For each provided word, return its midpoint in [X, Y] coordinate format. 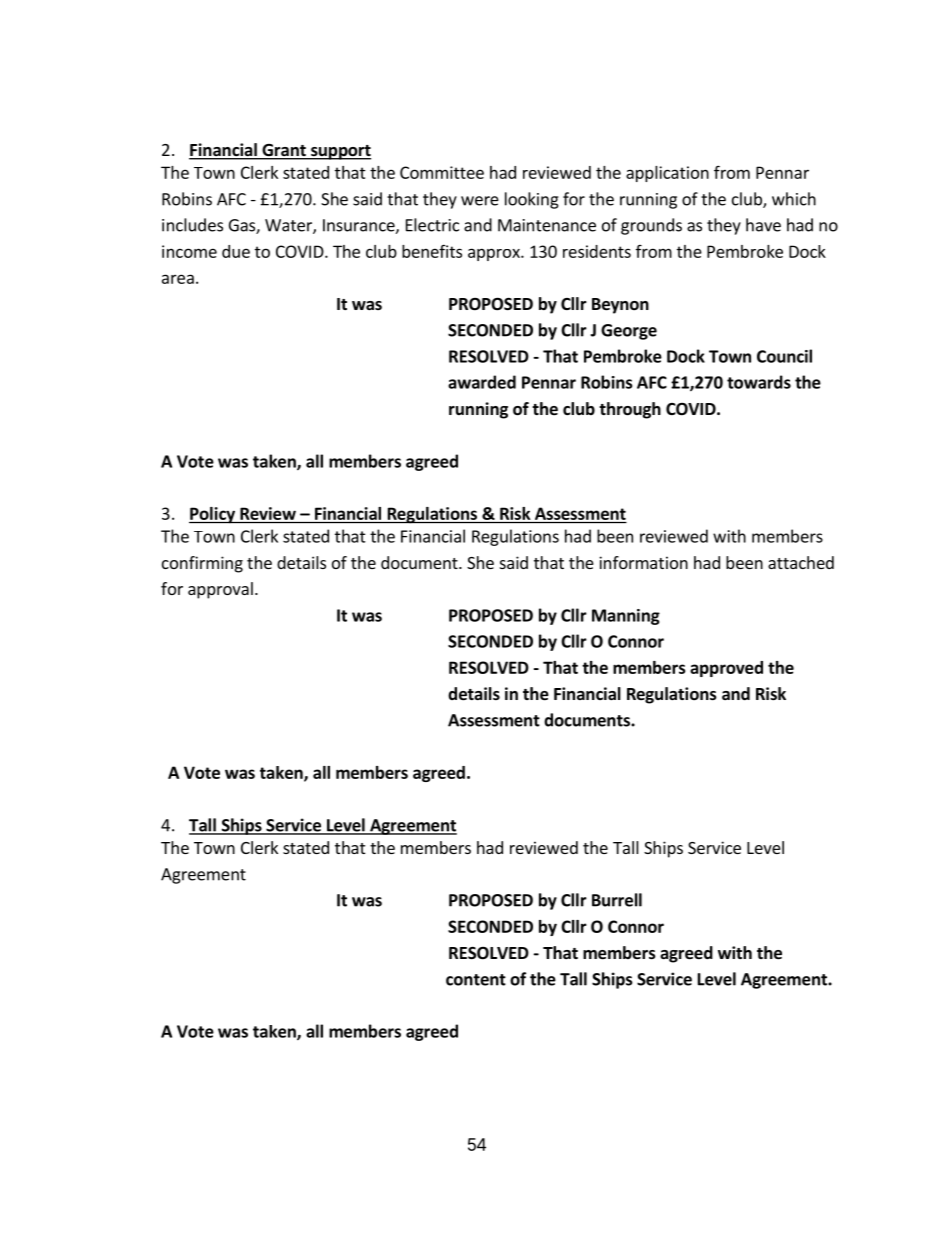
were [480, 201]
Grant [284, 151]
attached [801, 562]
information [643, 562]
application [667, 174]
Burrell [617, 900]
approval [220, 590]
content [476, 980]
